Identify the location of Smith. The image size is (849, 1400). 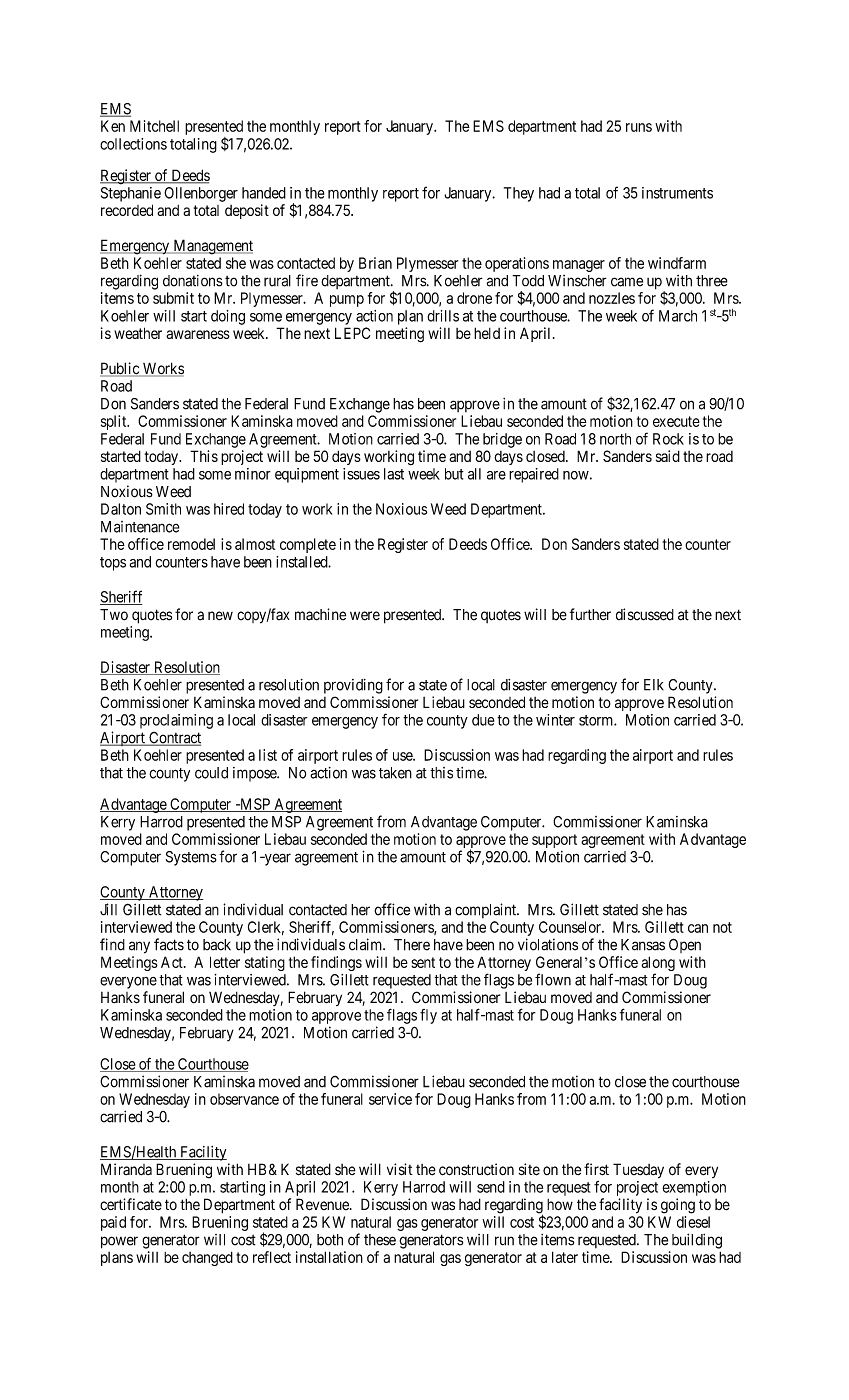
(163, 509).
